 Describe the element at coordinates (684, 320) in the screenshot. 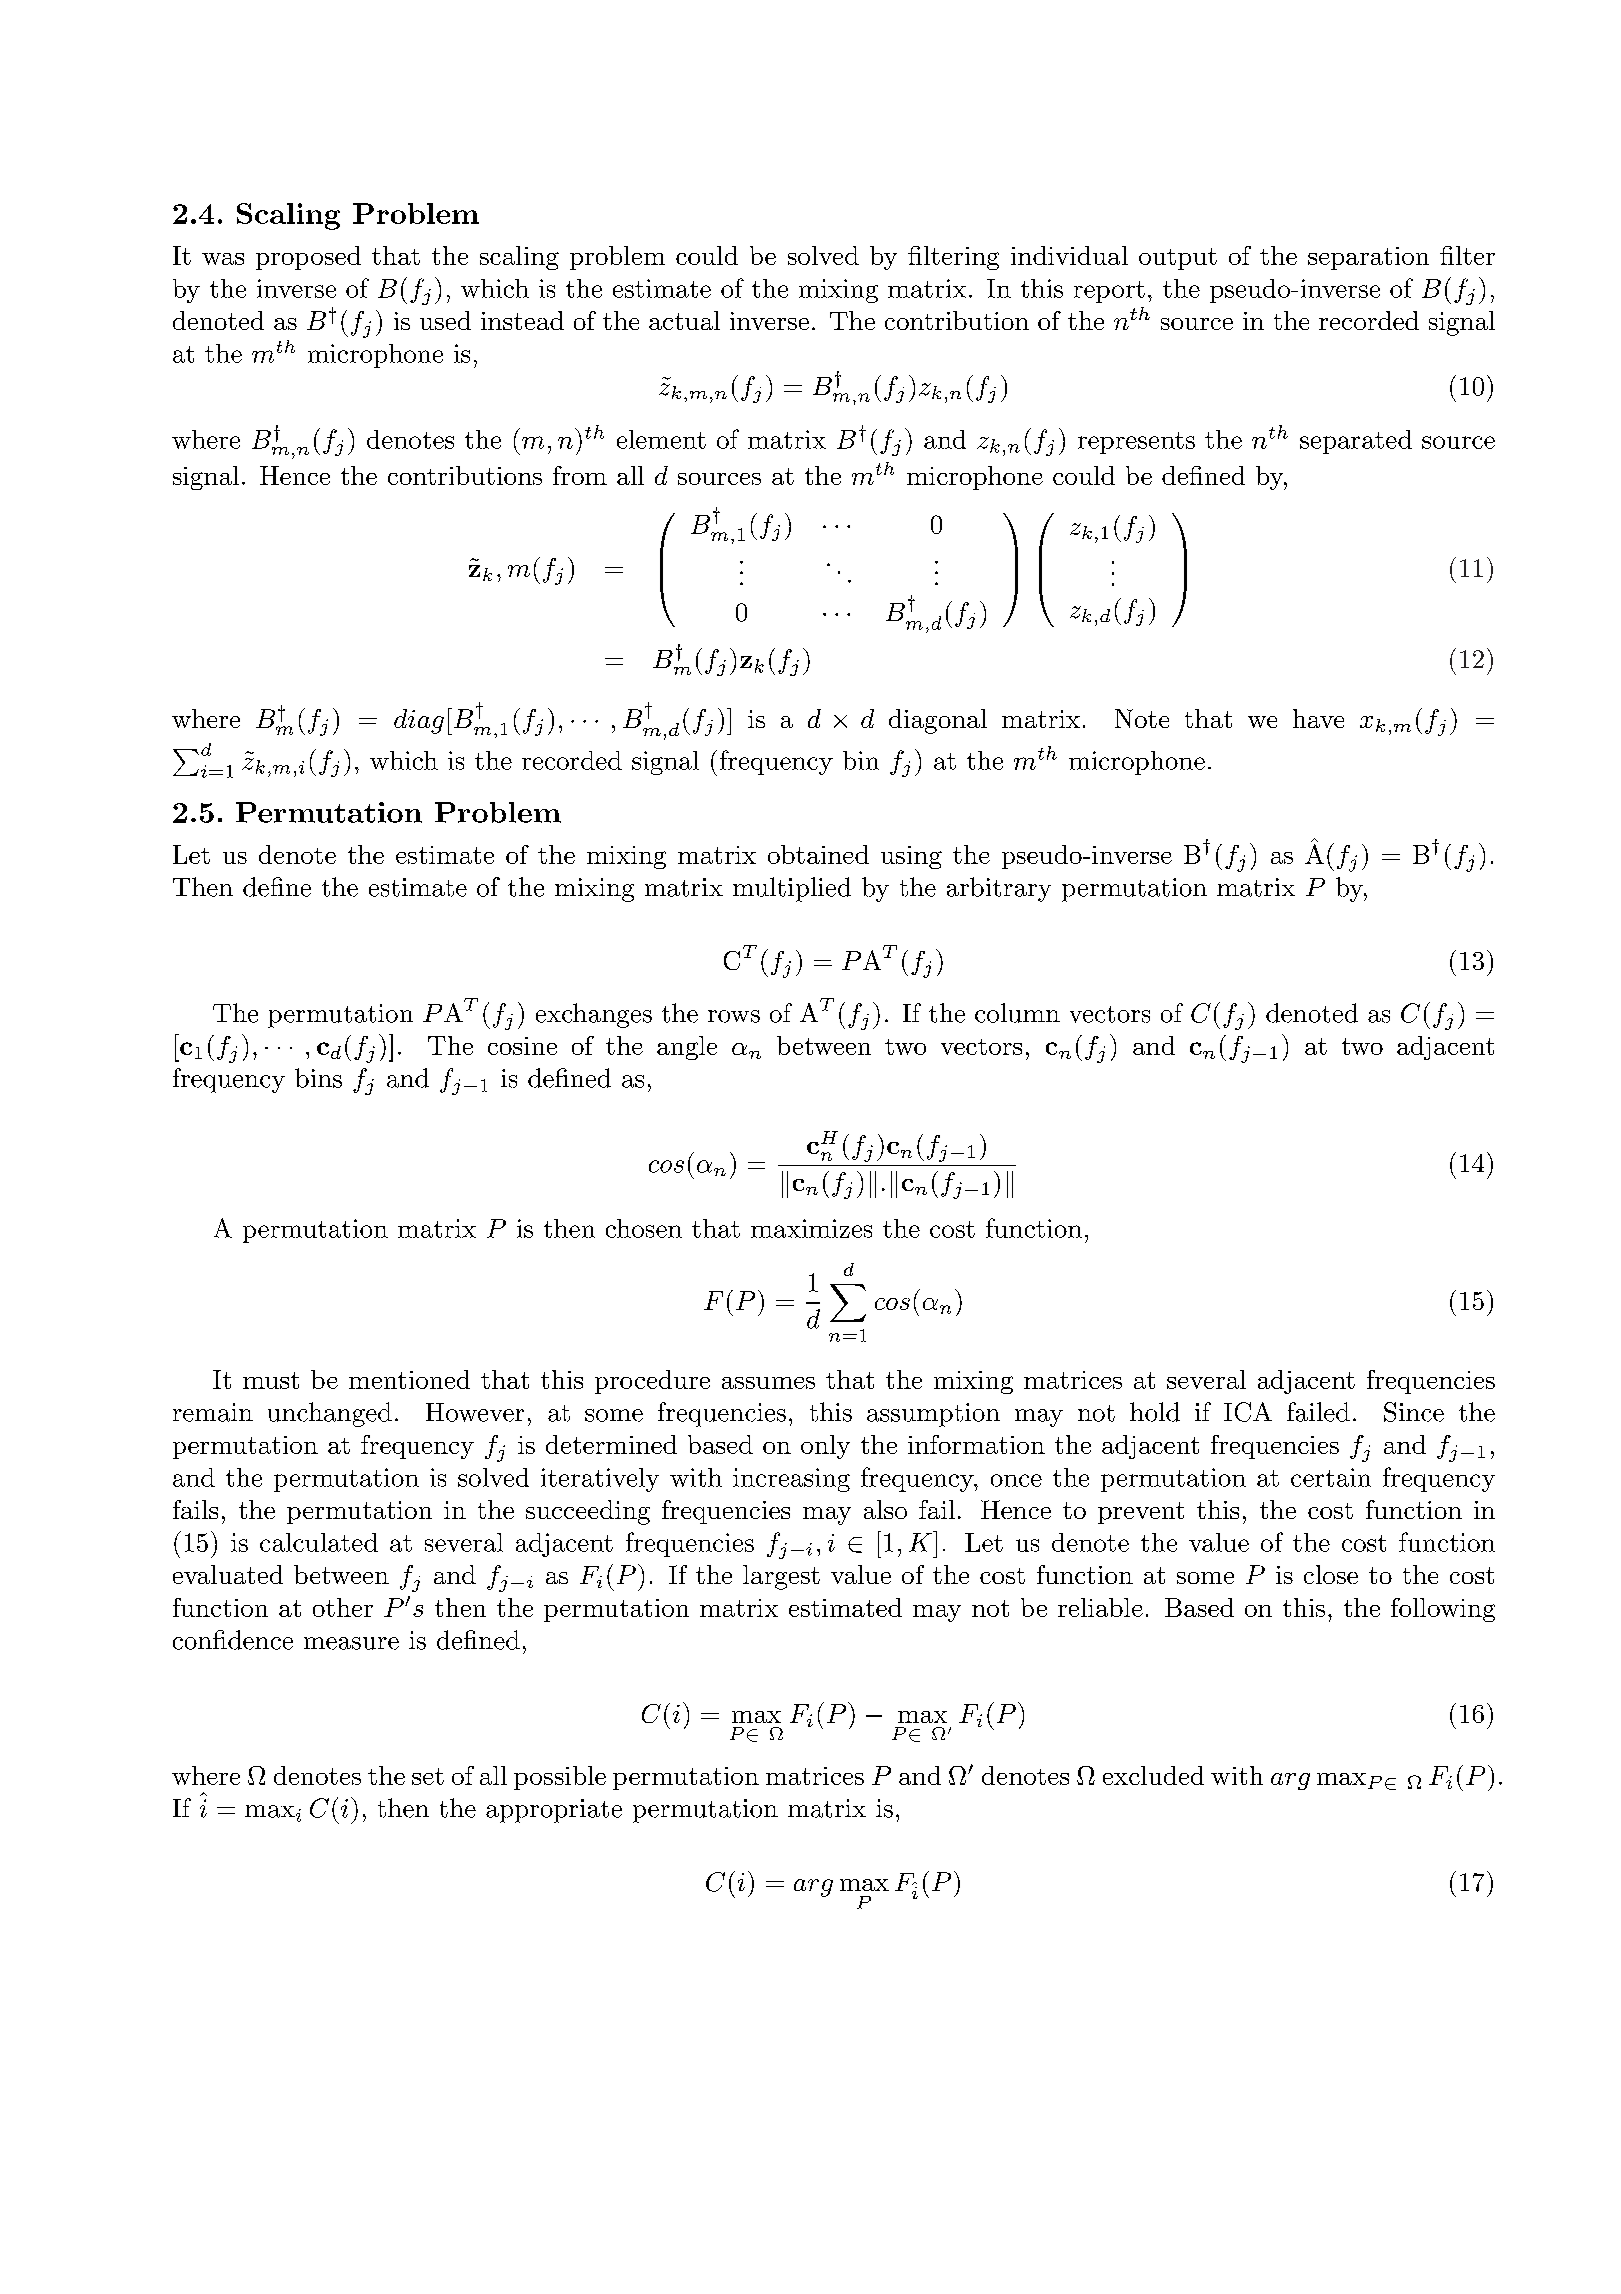

I see `actual` at that location.
